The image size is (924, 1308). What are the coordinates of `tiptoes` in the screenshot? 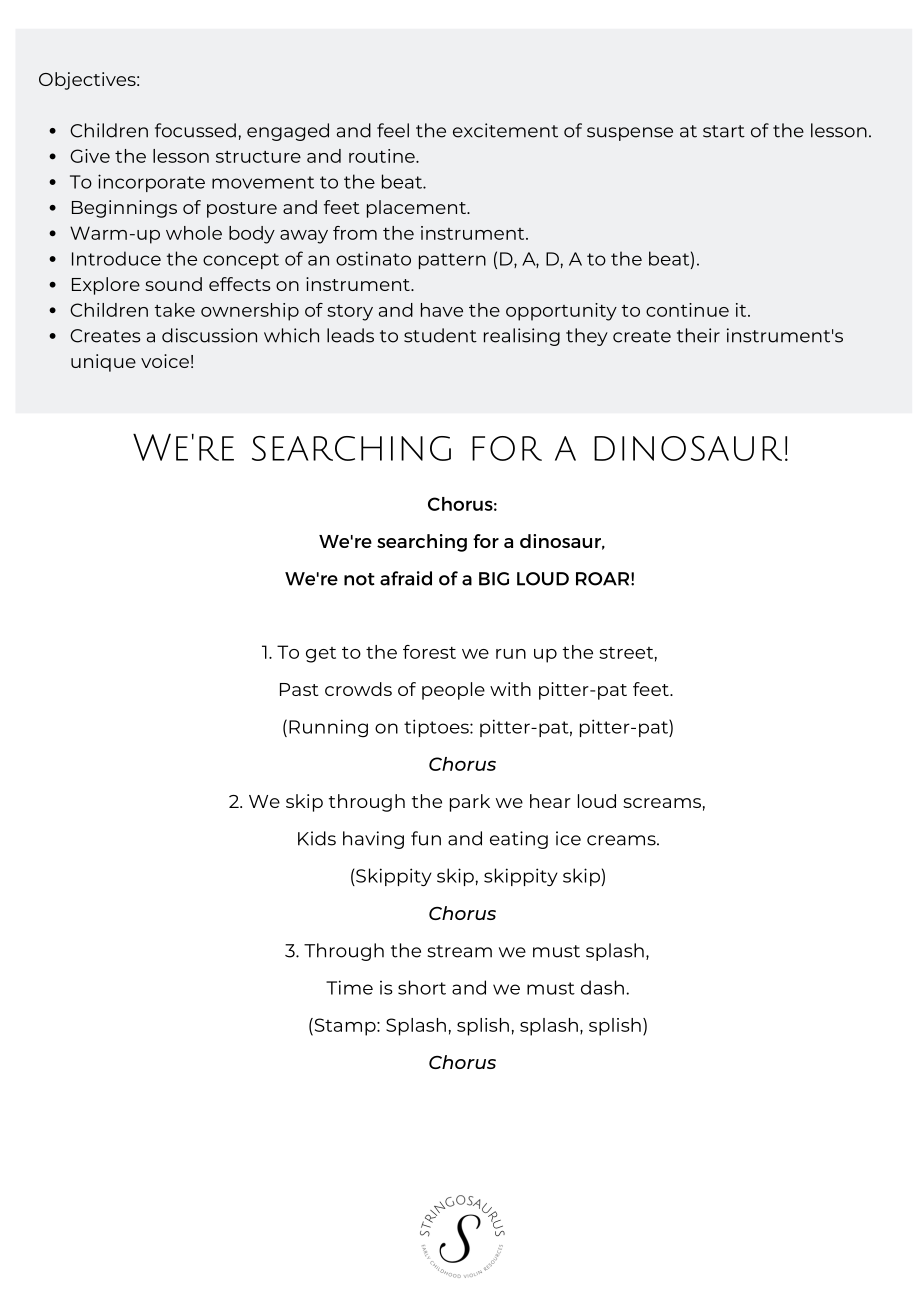 It's located at (437, 728).
